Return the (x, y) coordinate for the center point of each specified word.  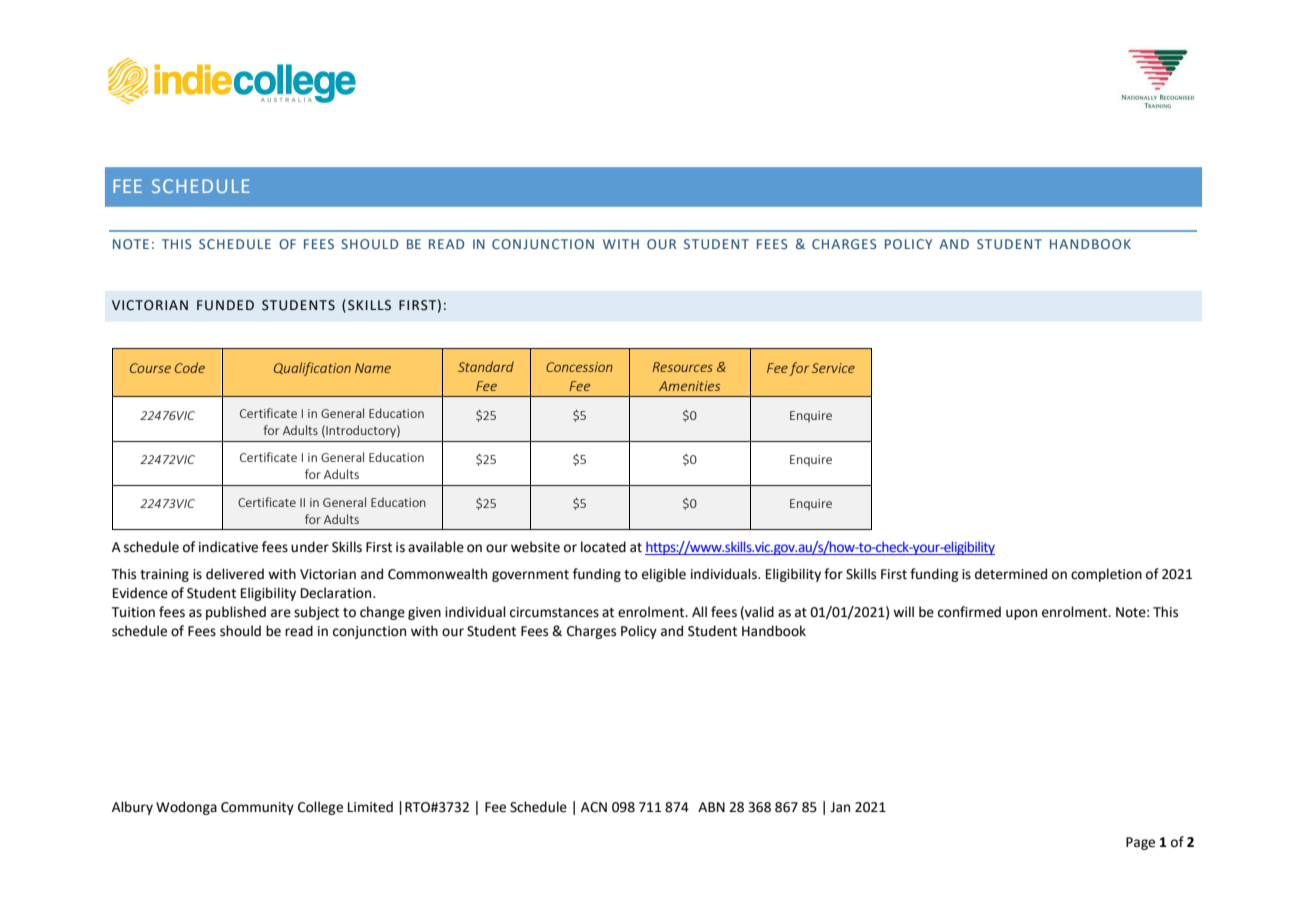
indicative (228, 547)
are (281, 613)
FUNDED (225, 305)
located (603, 547)
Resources (682, 367)
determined (1011, 574)
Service (833, 368)
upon (1021, 614)
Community (257, 808)
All (699, 611)
